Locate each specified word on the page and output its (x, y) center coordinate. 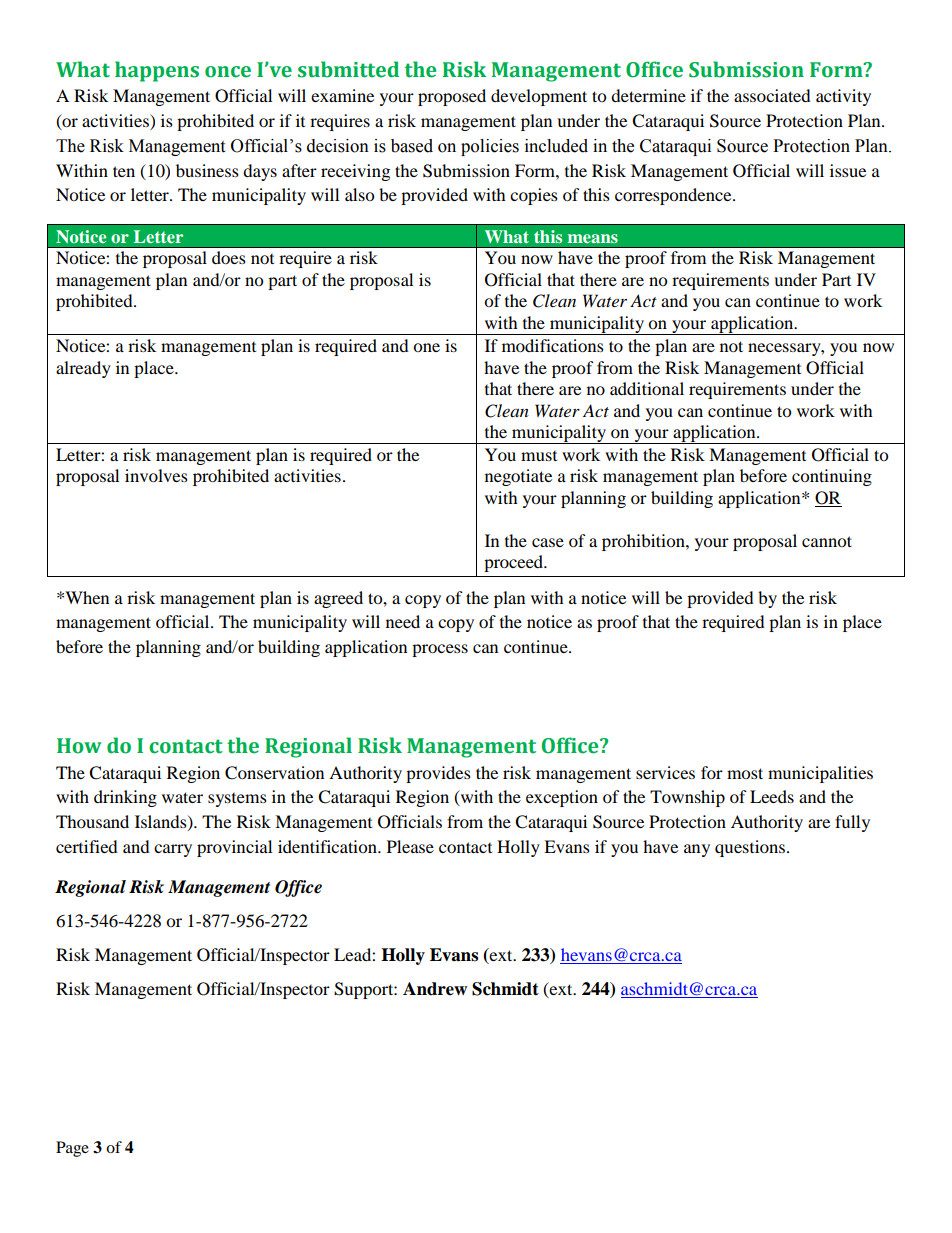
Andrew (435, 989)
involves (156, 475)
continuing (832, 477)
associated (772, 95)
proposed (452, 97)
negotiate (518, 477)
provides (438, 774)
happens (157, 71)
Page (72, 1149)
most (745, 773)
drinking (125, 798)
